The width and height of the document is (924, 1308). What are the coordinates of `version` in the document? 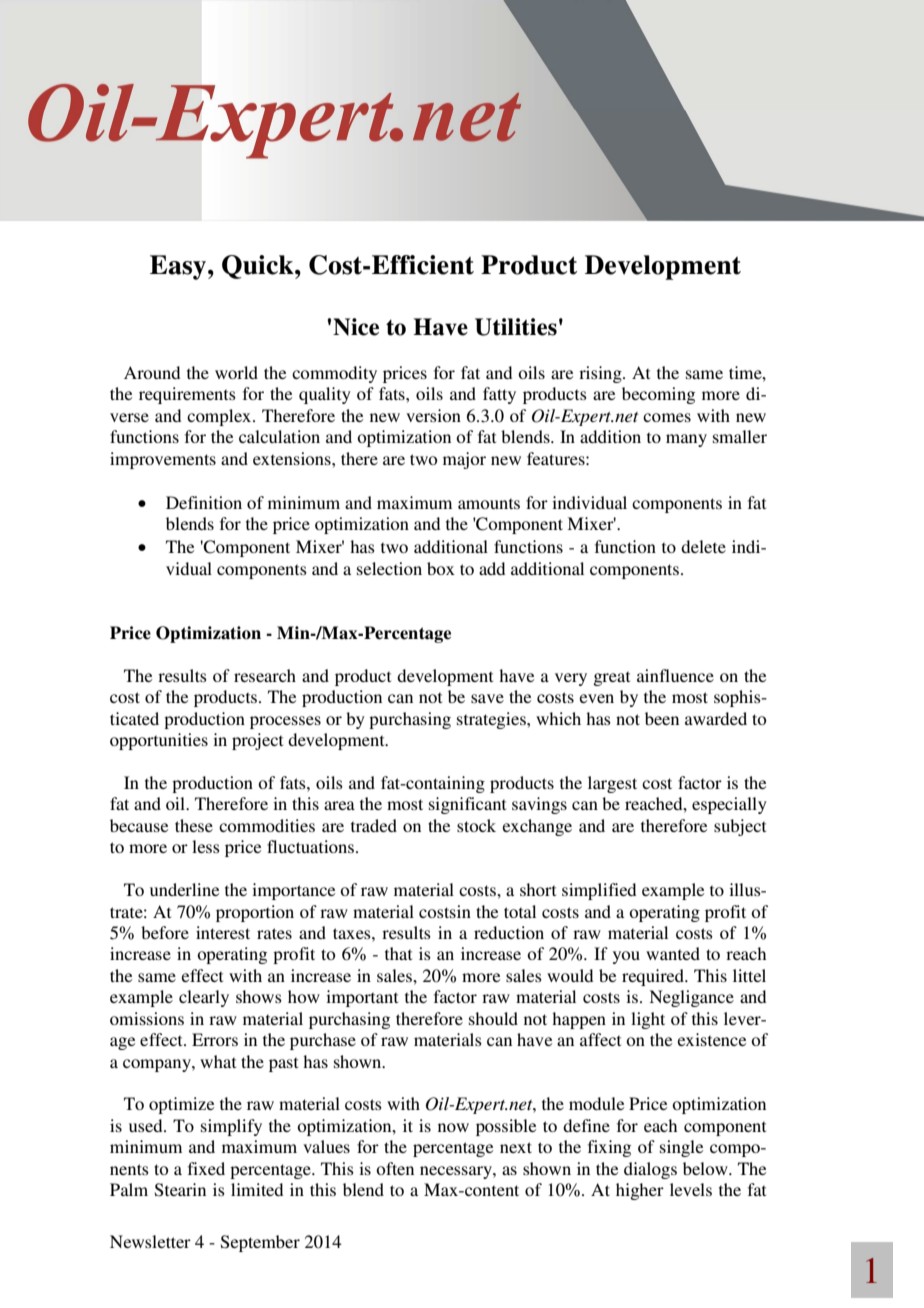 It's located at (433, 415).
